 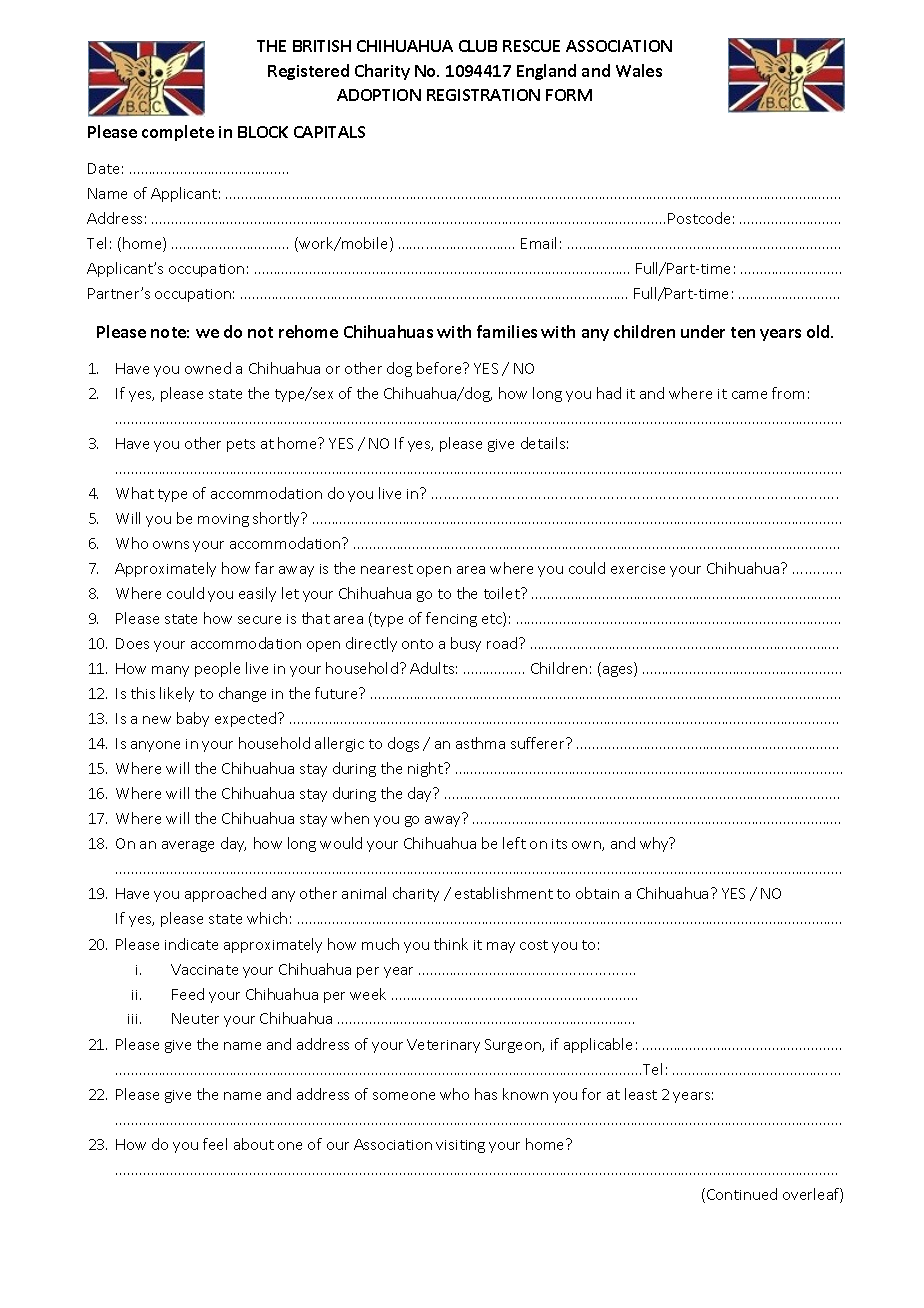 I want to click on feel, so click(x=215, y=1144).
